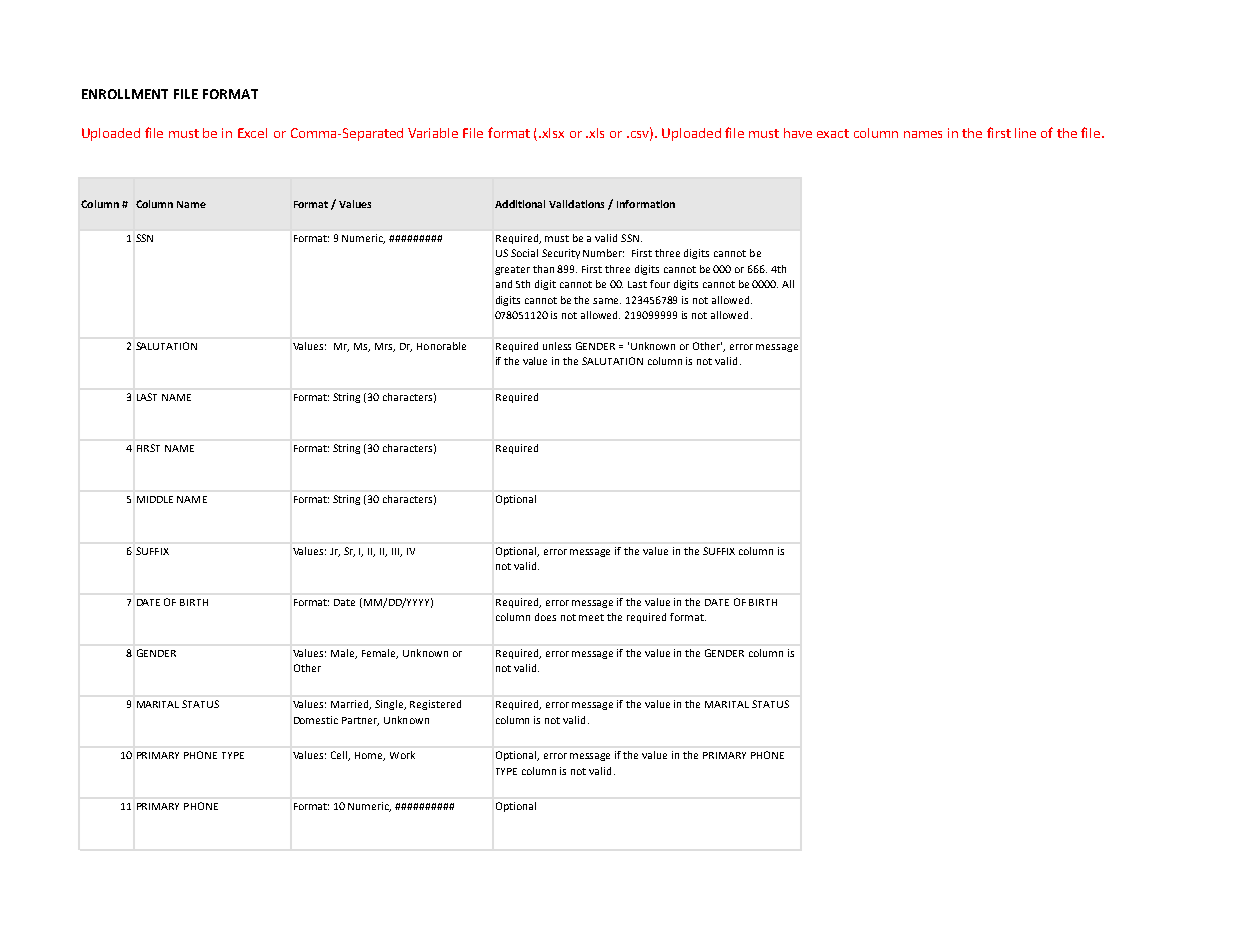 The height and width of the document is (952, 1233). What do you see at coordinates (441, 346) in the document?
I see `Honorable` at bounding box center [441, 346].
